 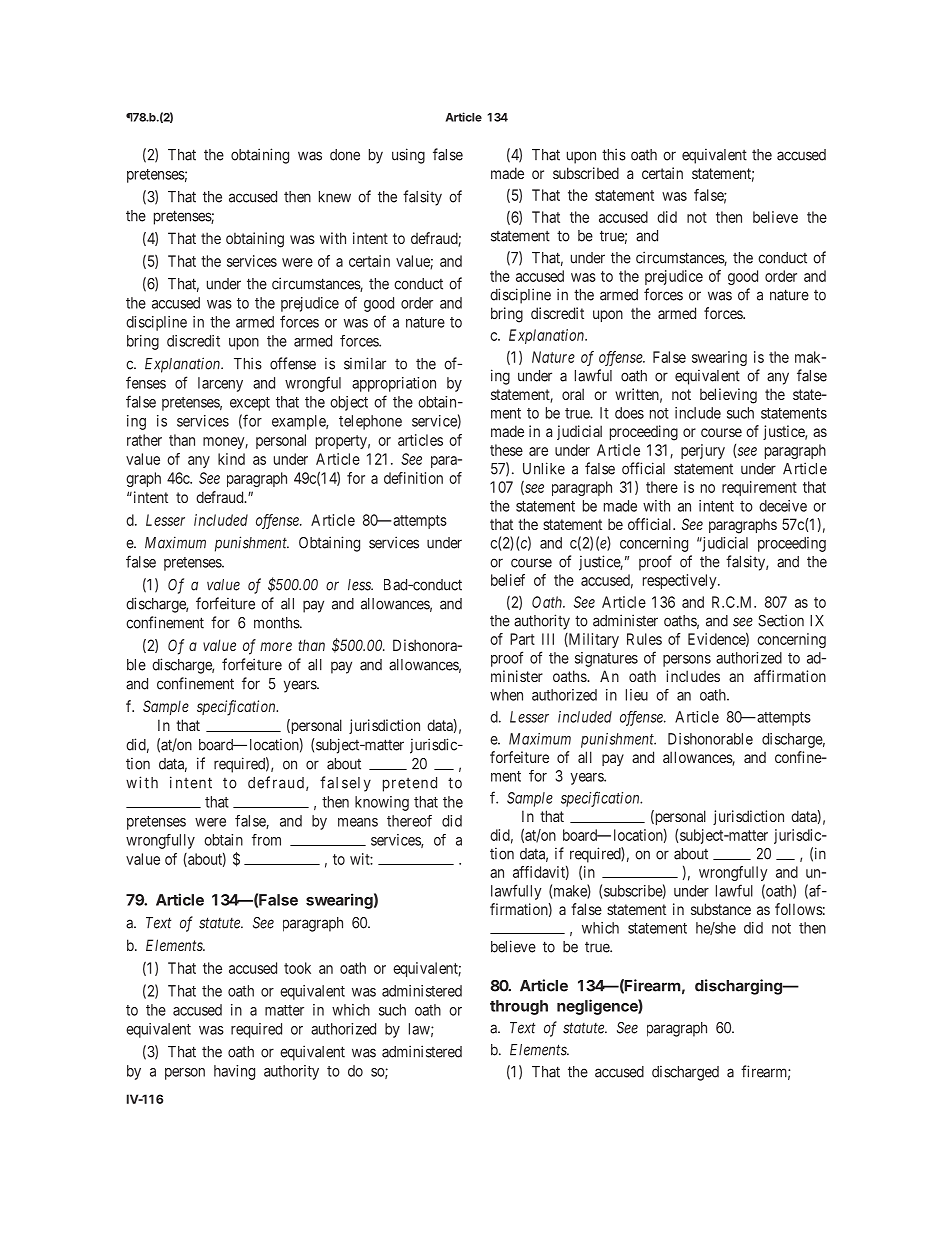 What do you see at coordinates (721, 909) in the screenshot?
I see `substance` at bounding box center [721, 909].
